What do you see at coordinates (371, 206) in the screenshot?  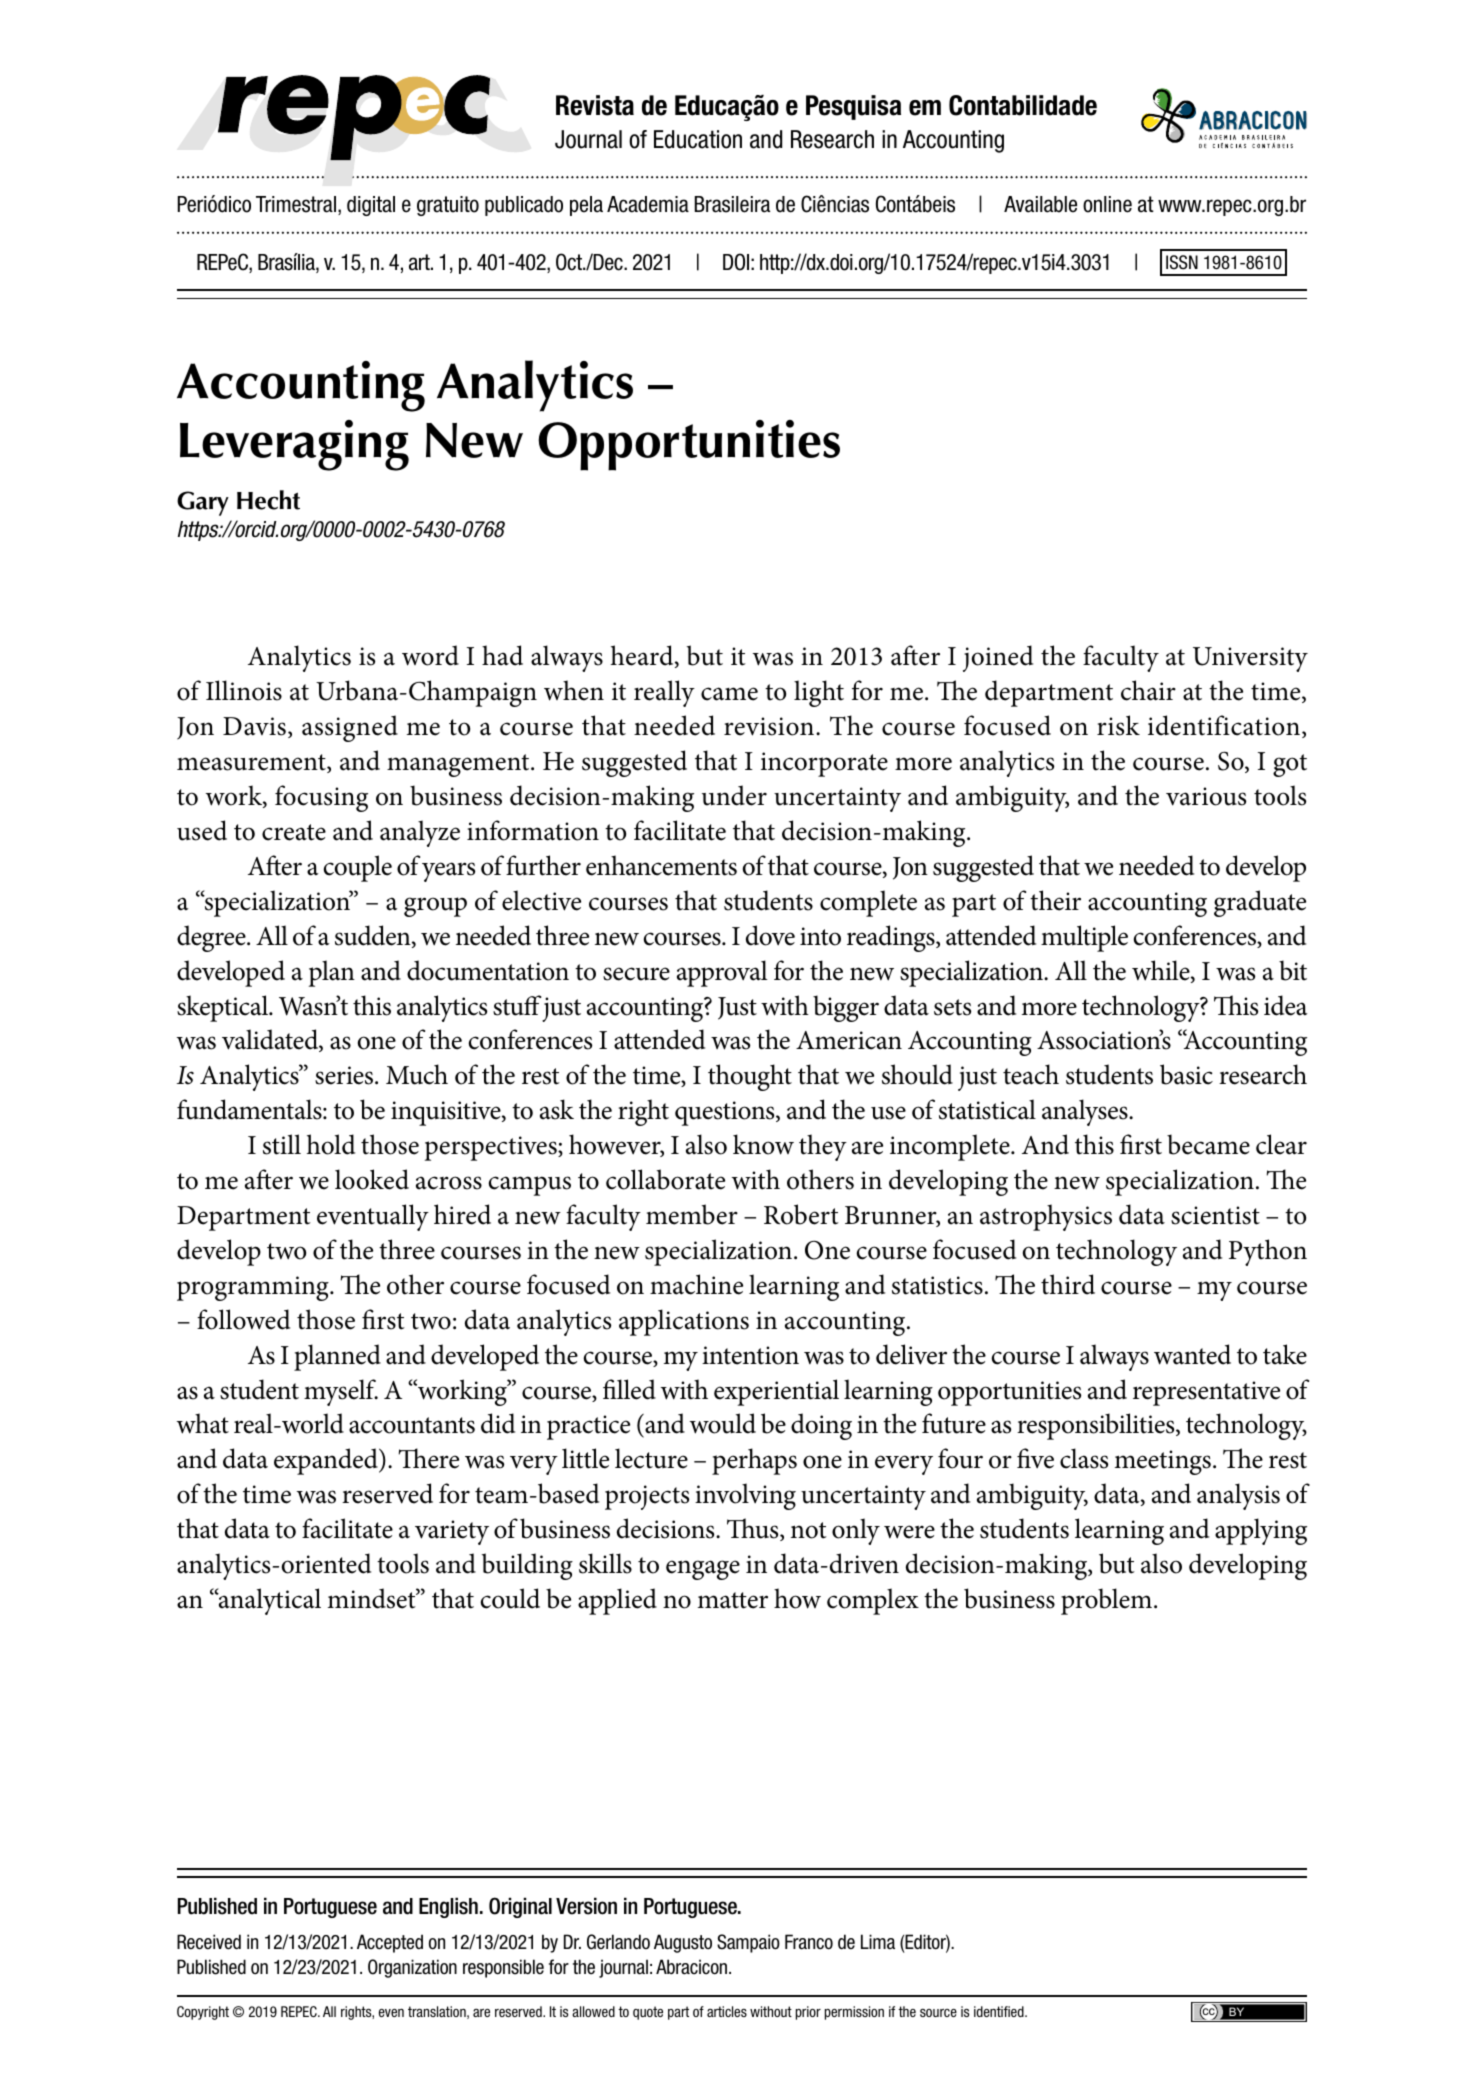 I see `digital` at bounding box center [371, 206].
